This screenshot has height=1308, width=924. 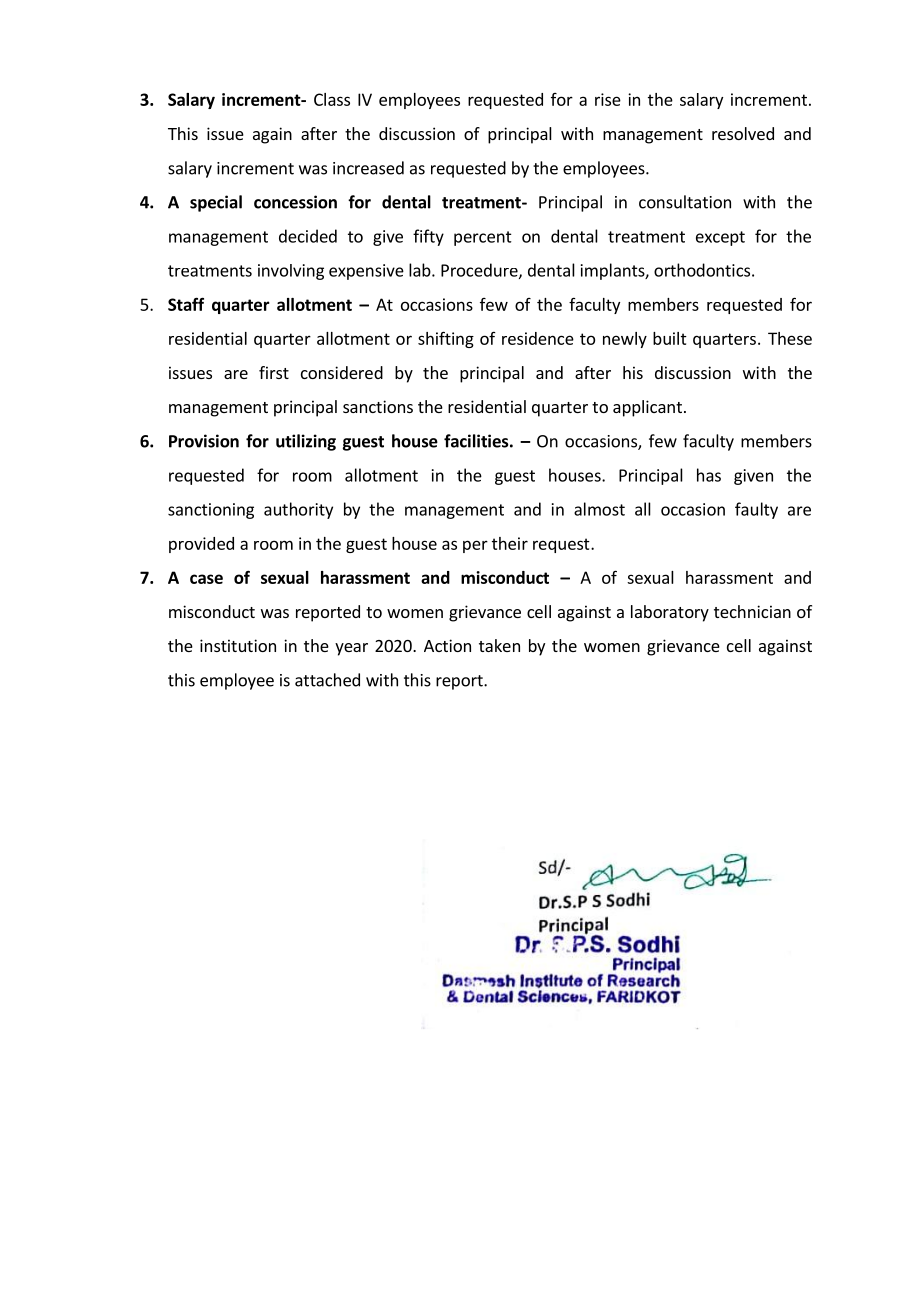 What do you see at coordinates (608, 99) in the screenshot?
I see `rise` at bounding box center [608, 99].
